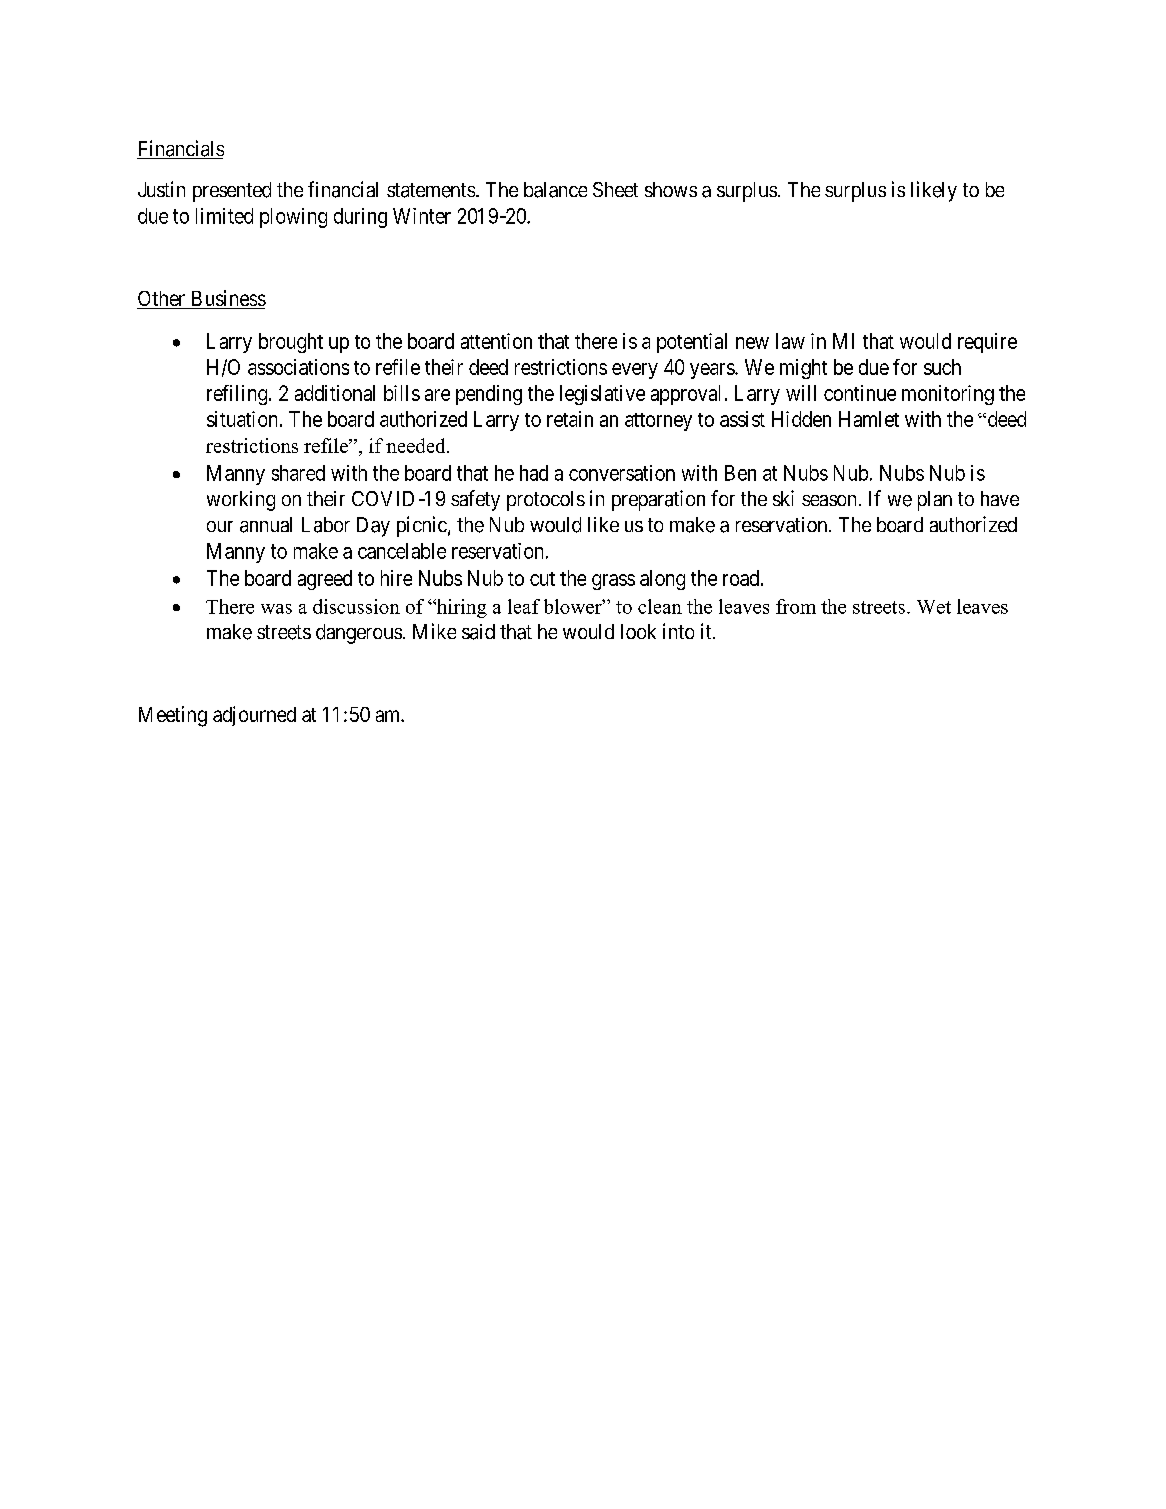 The width and height of the document is (1166, 1509). Describe the element at coordinates (801, 419) in the document. I see `Hidden` at that location.
